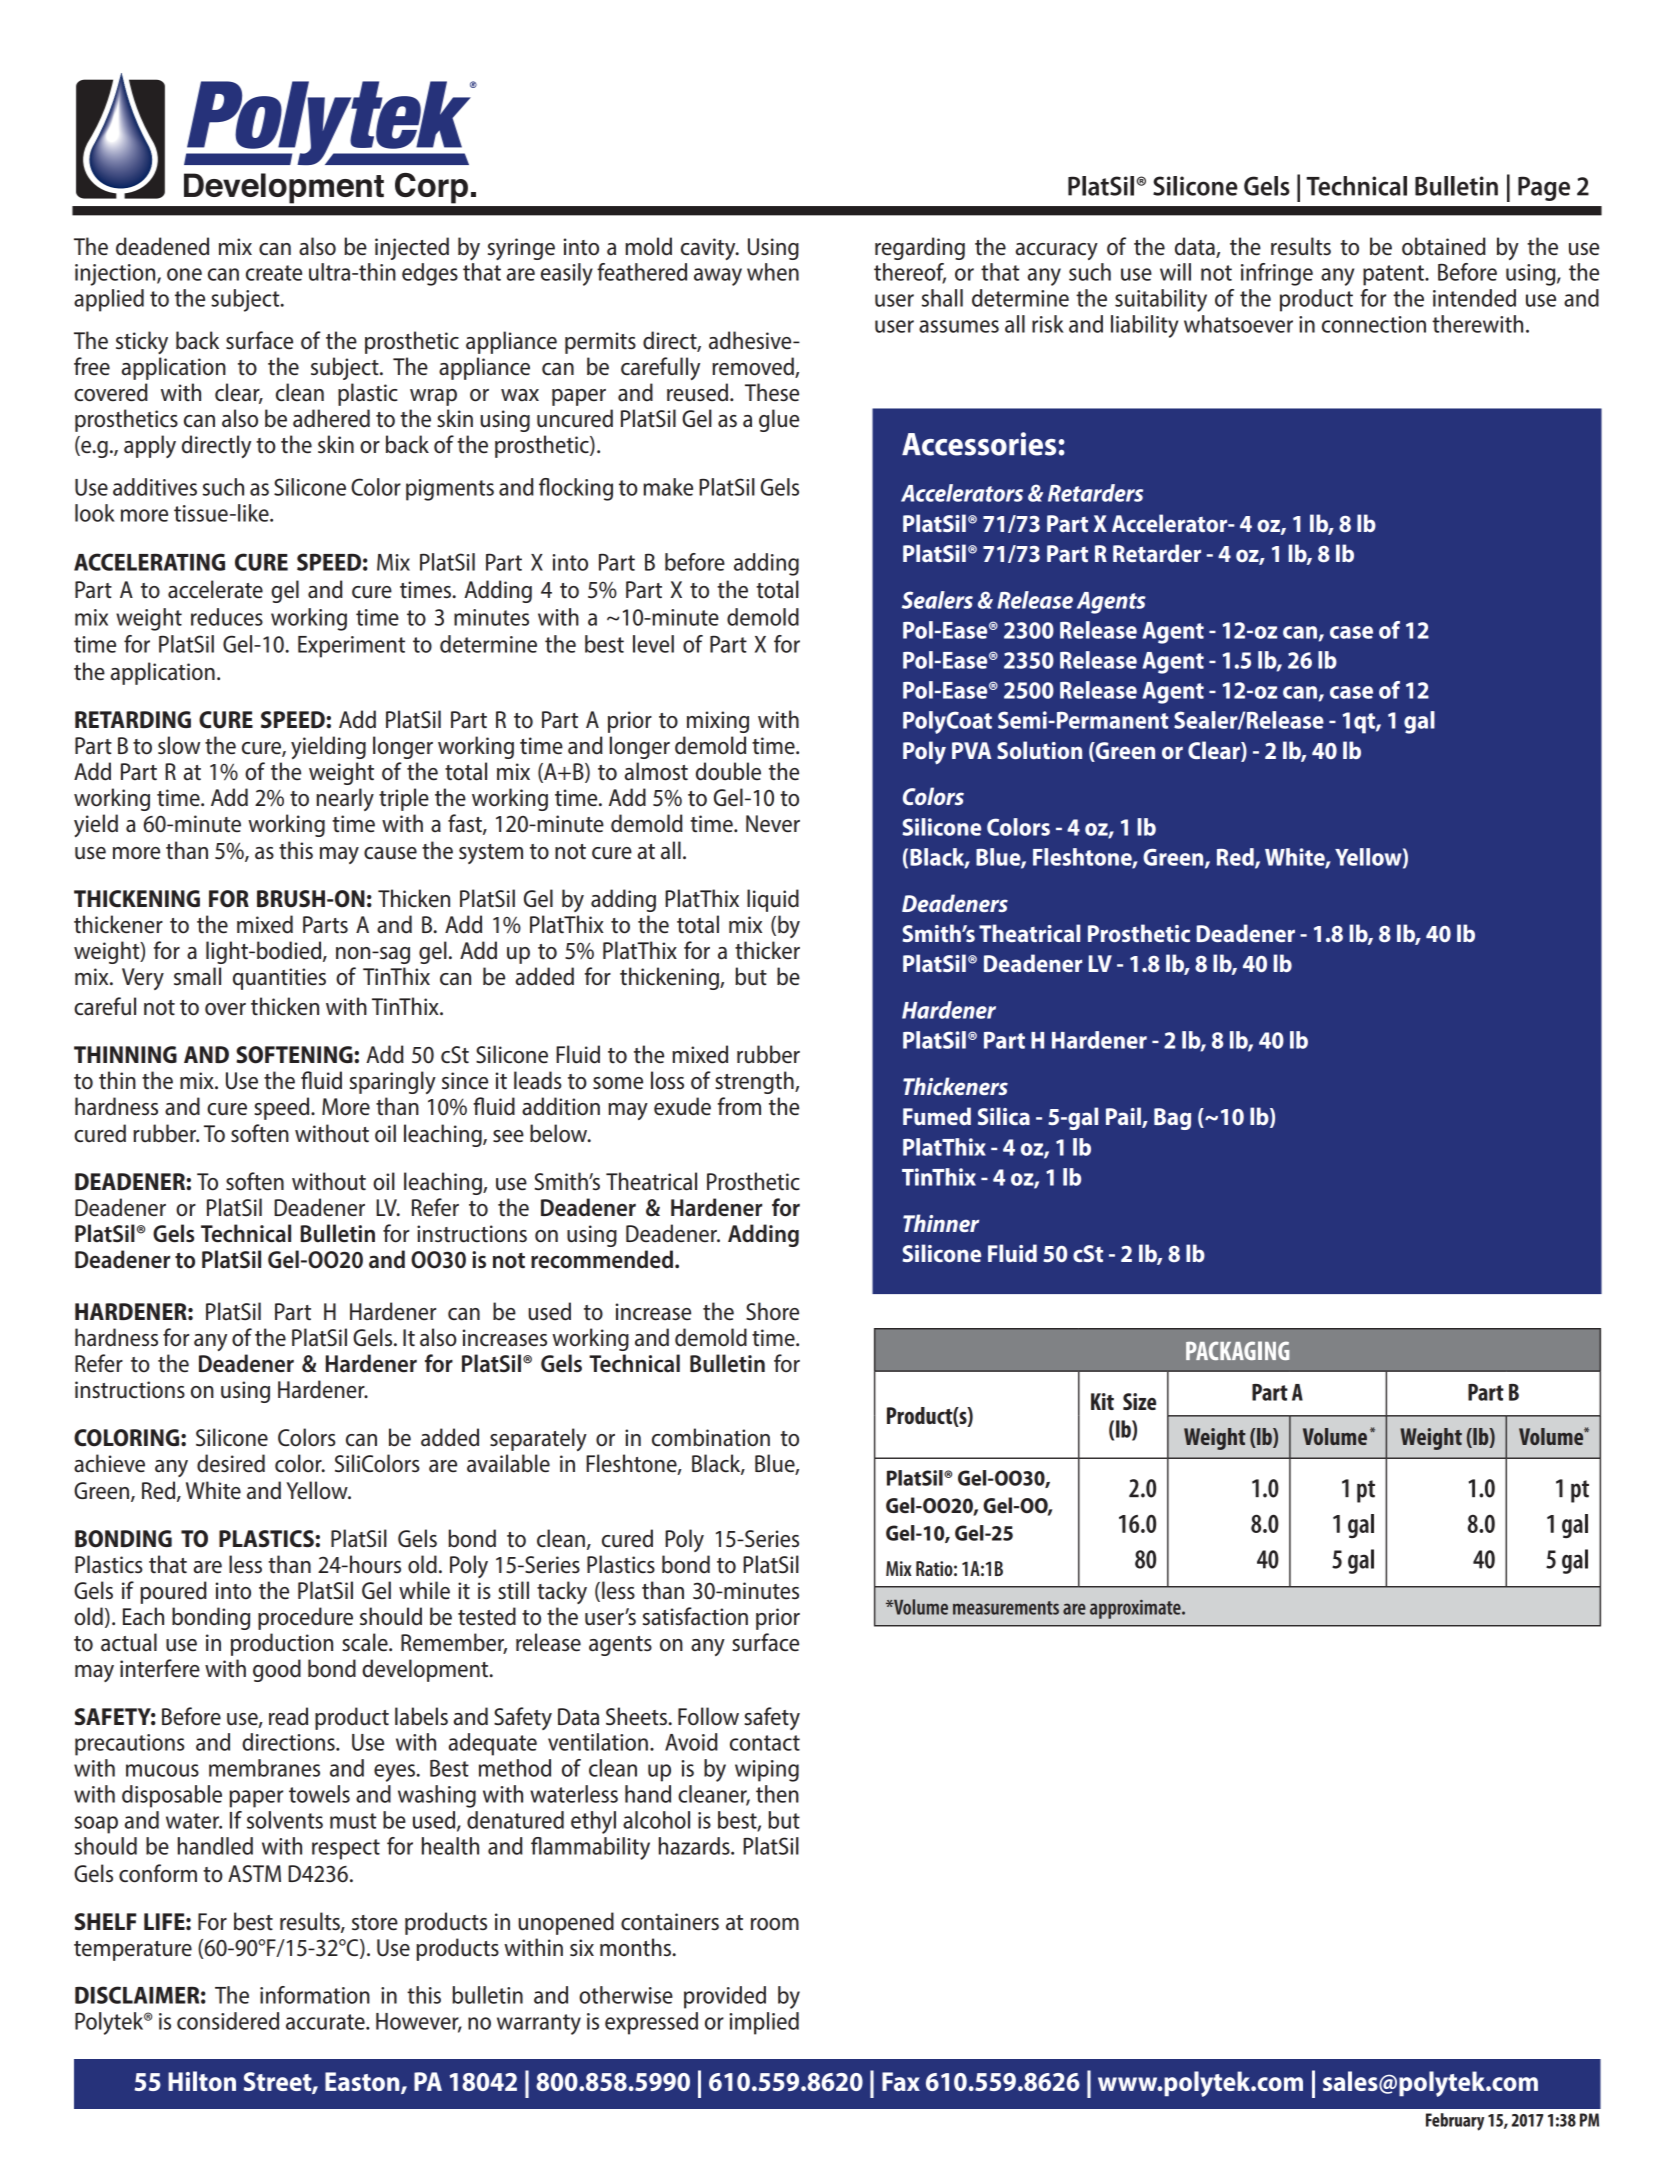  What do you see at coordinates (1039, 750) in the page?
I see `Solution` at bounding box center [1039, 750].
